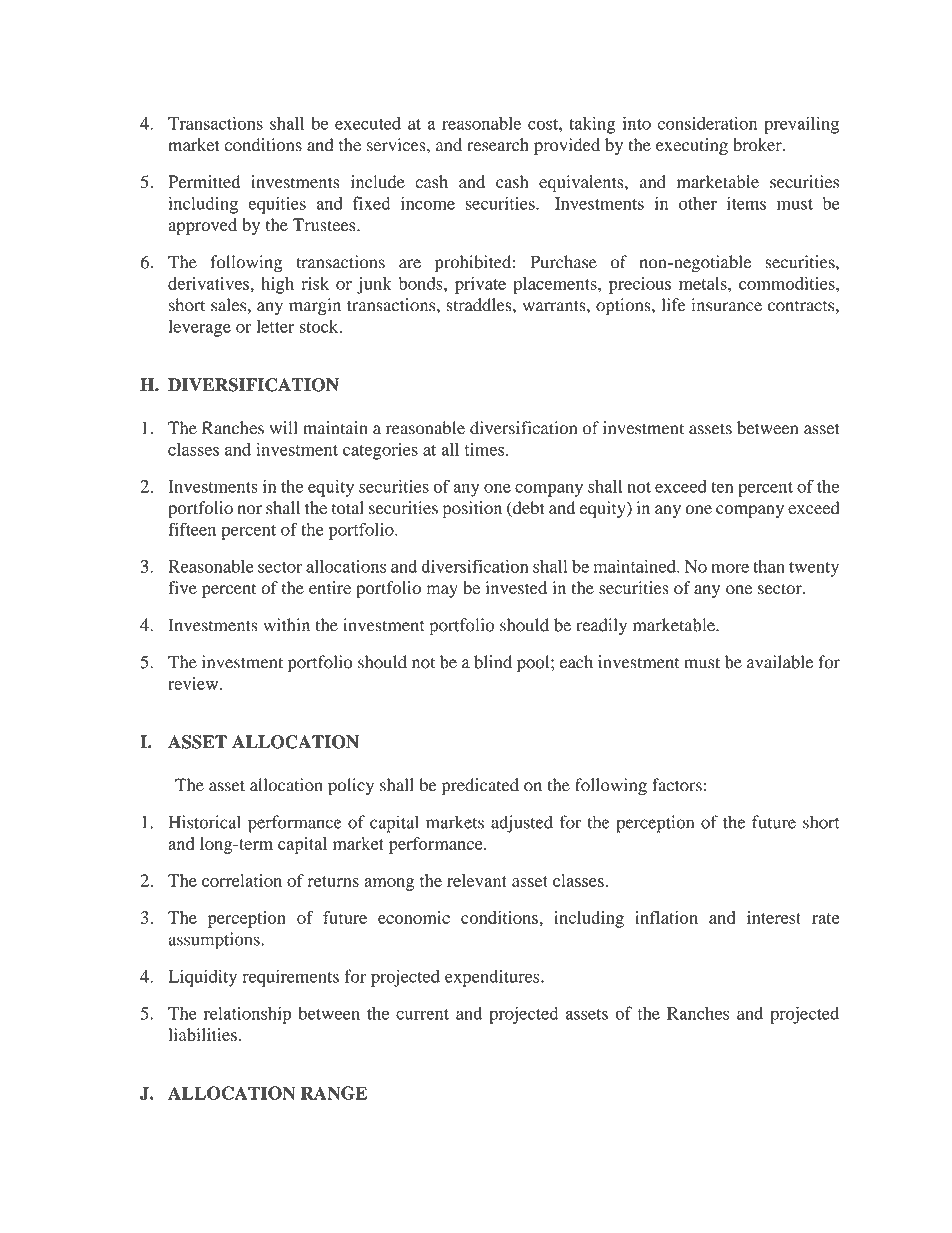 This screenshot has width=952, height=1233. What do you see at coordinates (730, 568) in the screenshot?
I see `more` at bounding box center [730, 568].
